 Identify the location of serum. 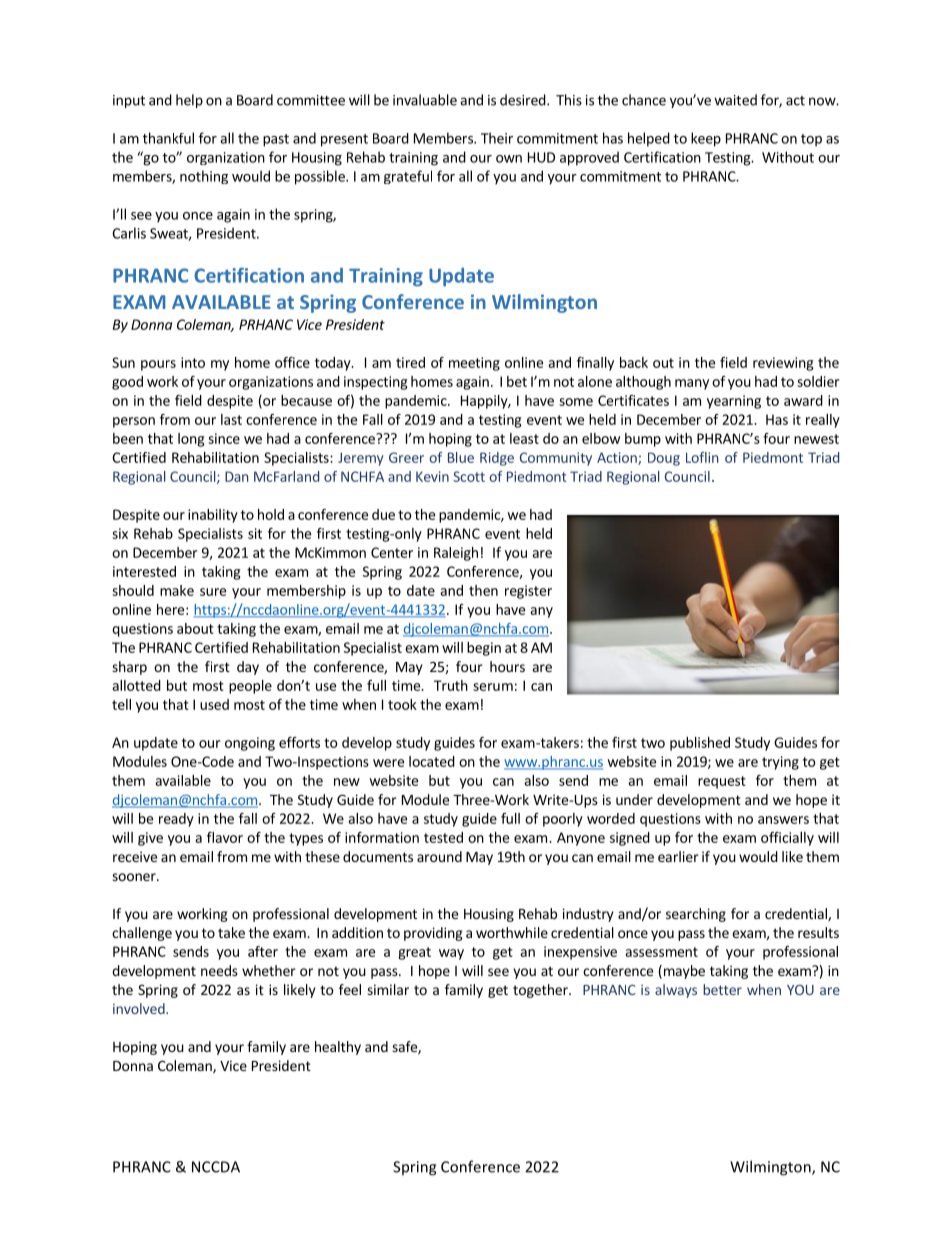
(493, 687).
